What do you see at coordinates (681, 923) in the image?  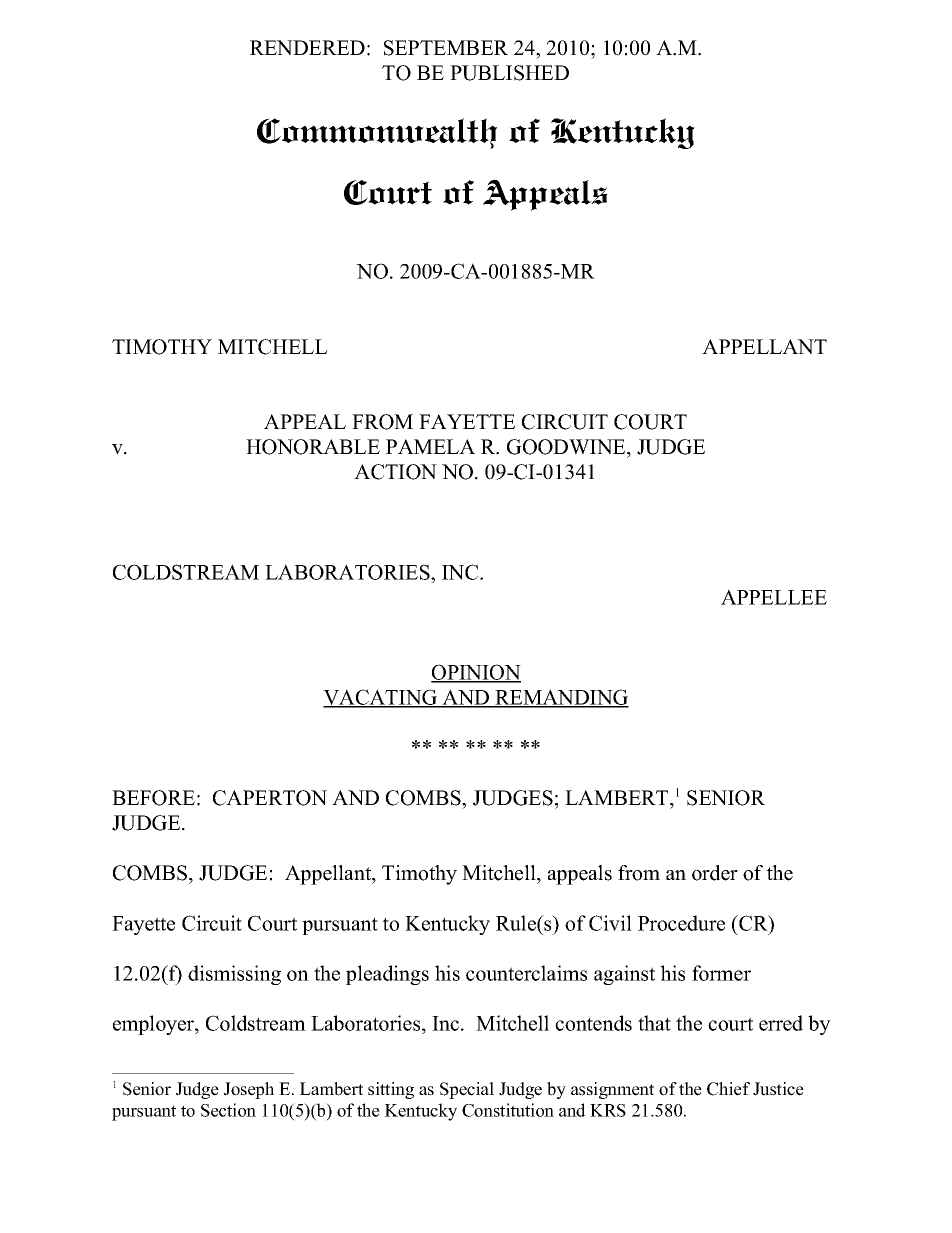 I see `Procedure` at bounding box center [681, 923].
